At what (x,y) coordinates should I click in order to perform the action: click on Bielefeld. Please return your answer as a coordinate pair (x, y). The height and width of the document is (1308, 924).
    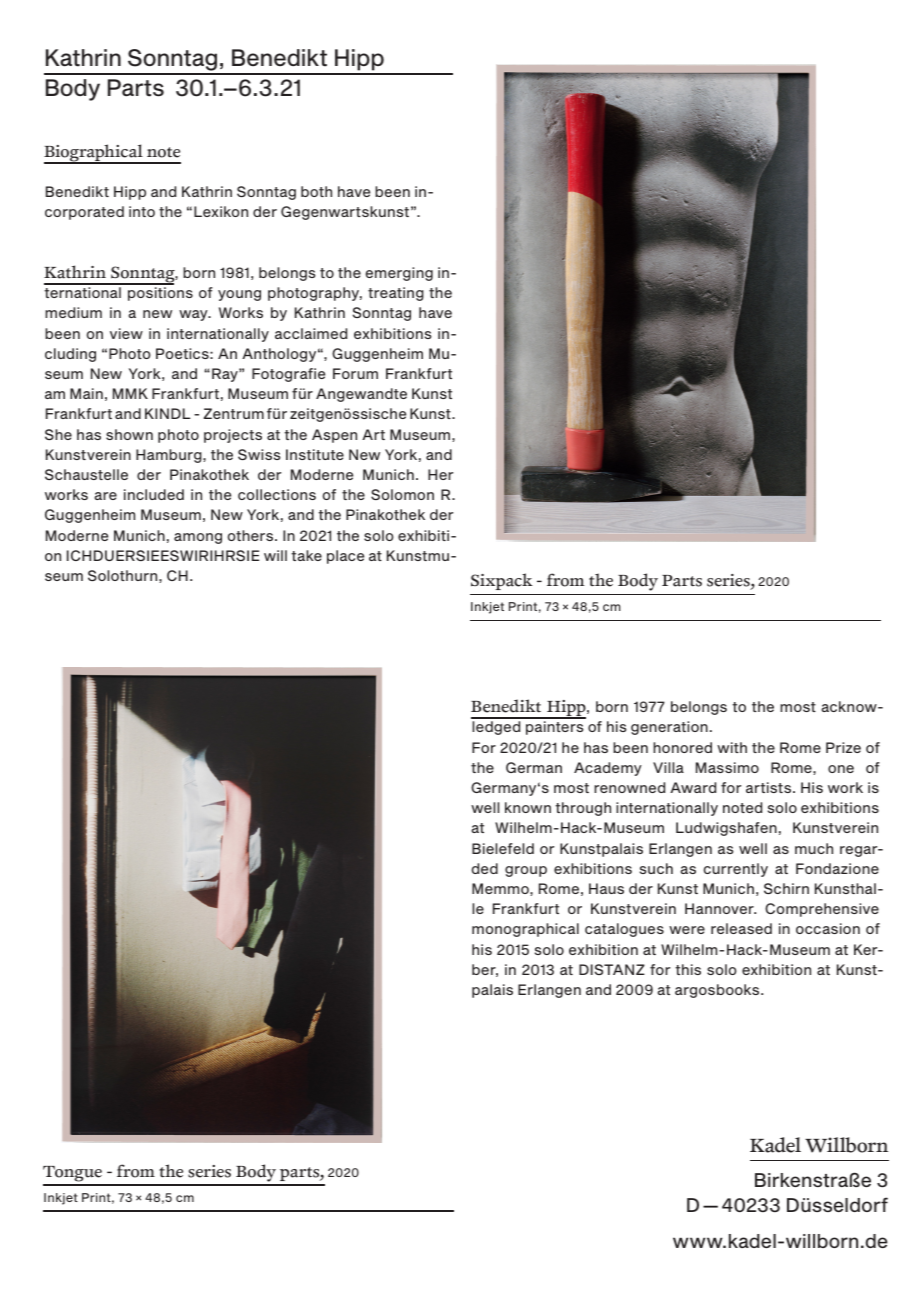
    Looking at the image, I should click on (503, 848).
